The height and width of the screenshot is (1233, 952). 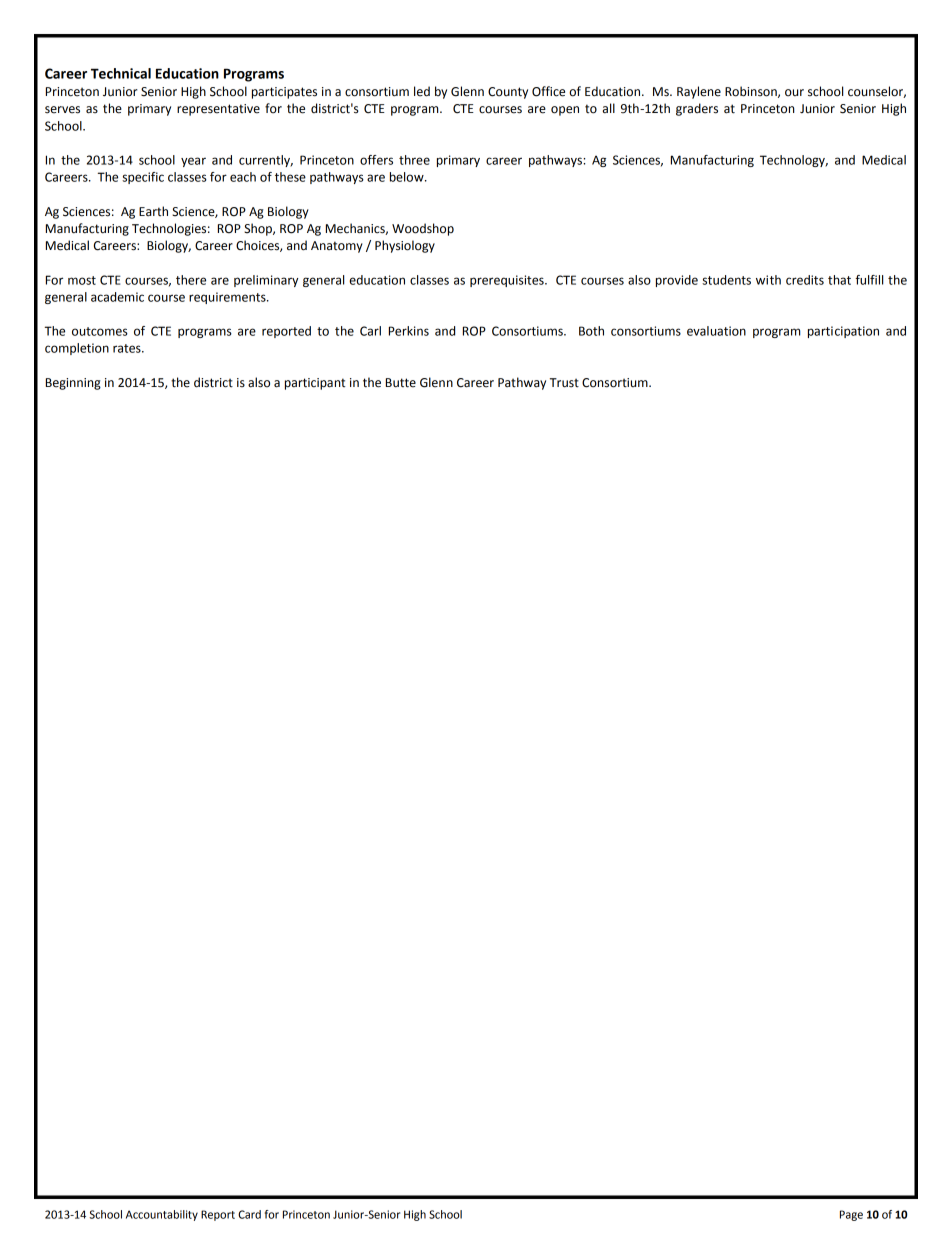 I want to click on participant, so click(x=315, y=384).
